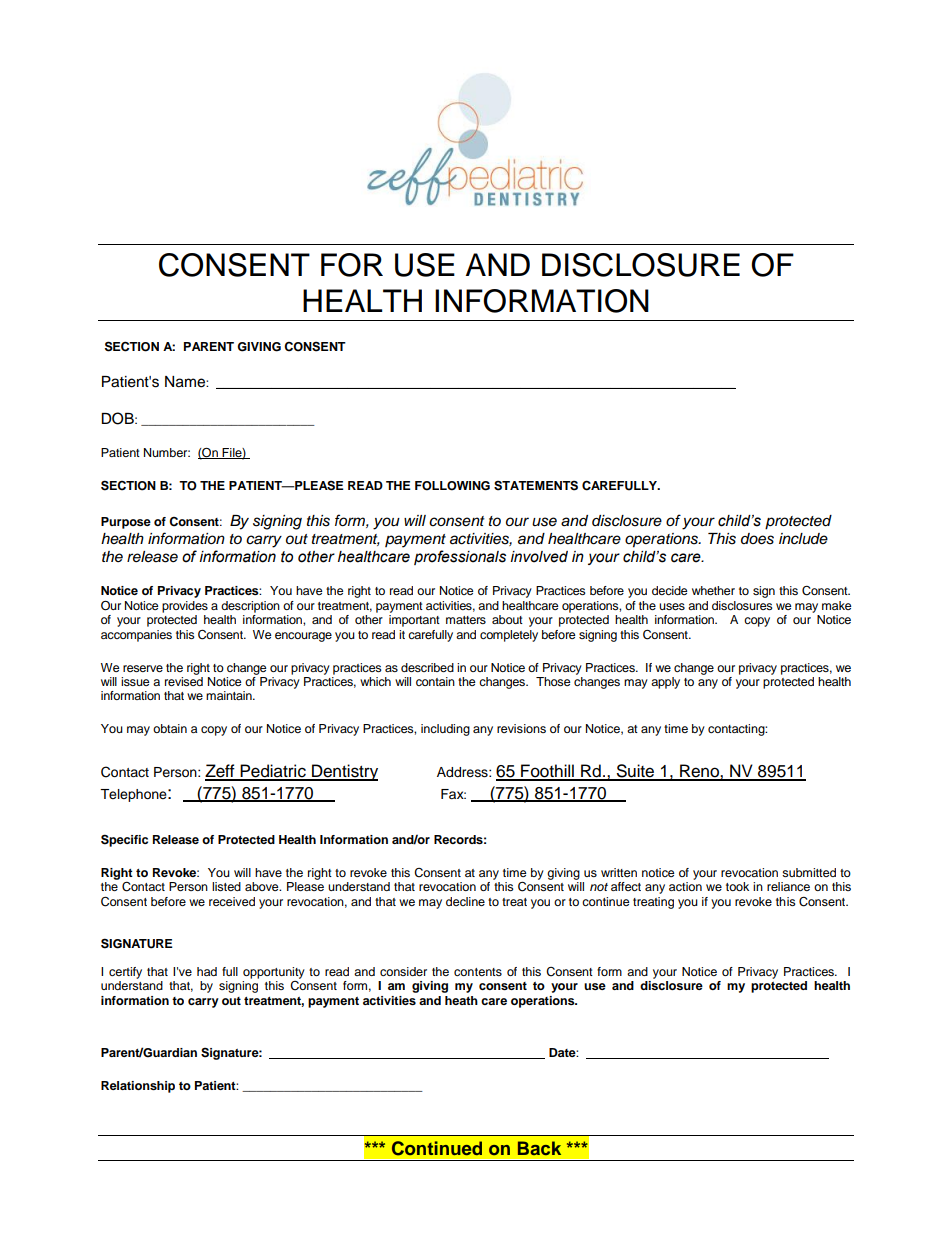 This page has height=1233, width=952. Describe the element at coordinates (539, 1148) in the page. I see `Back` at that location.
